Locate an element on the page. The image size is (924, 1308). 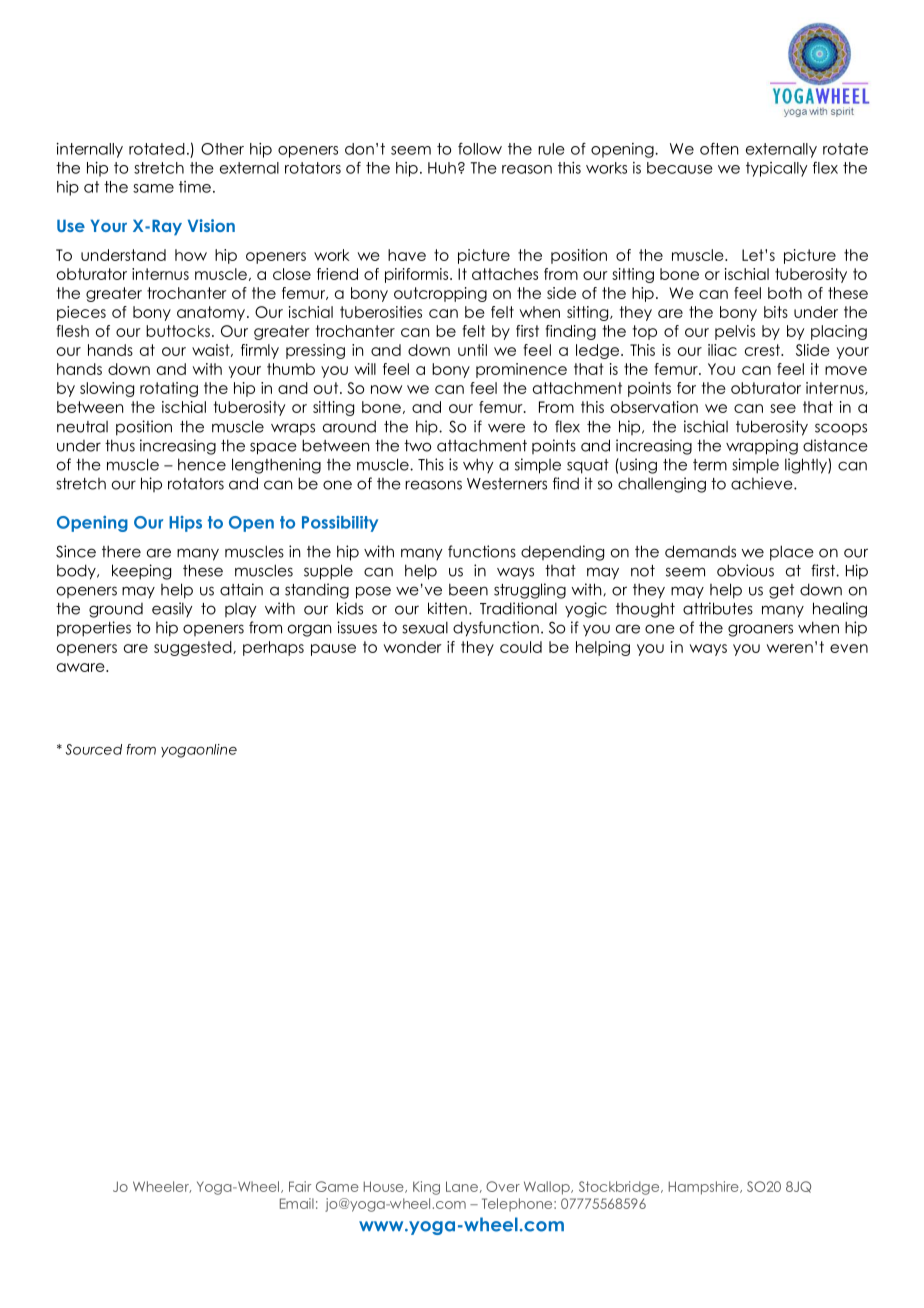
Stockbridge is located at coordinates (620, 1188).
